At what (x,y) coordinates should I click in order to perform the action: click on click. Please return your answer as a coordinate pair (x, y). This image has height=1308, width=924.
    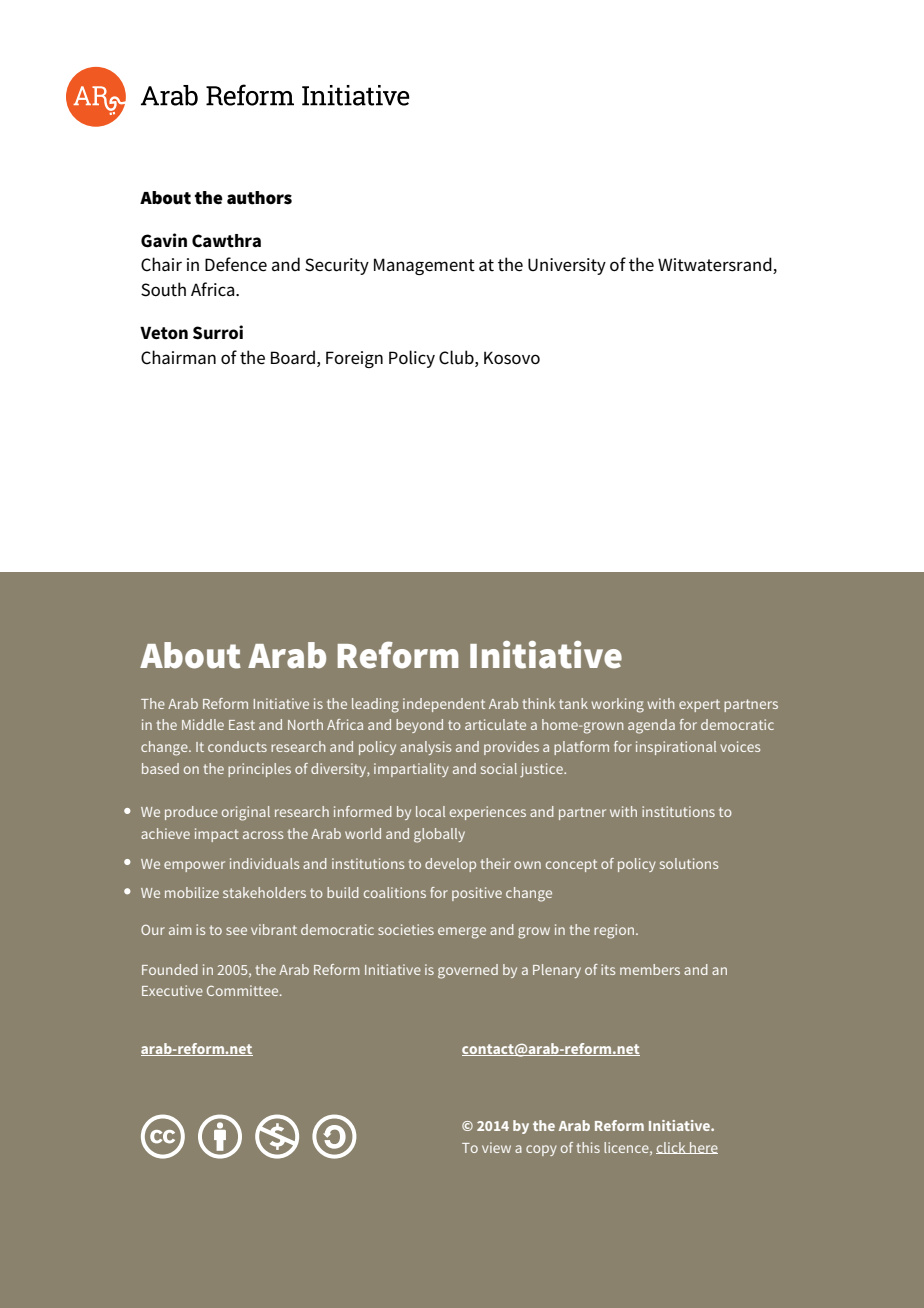
    Looking at the image, I should click on (672, 1148).
